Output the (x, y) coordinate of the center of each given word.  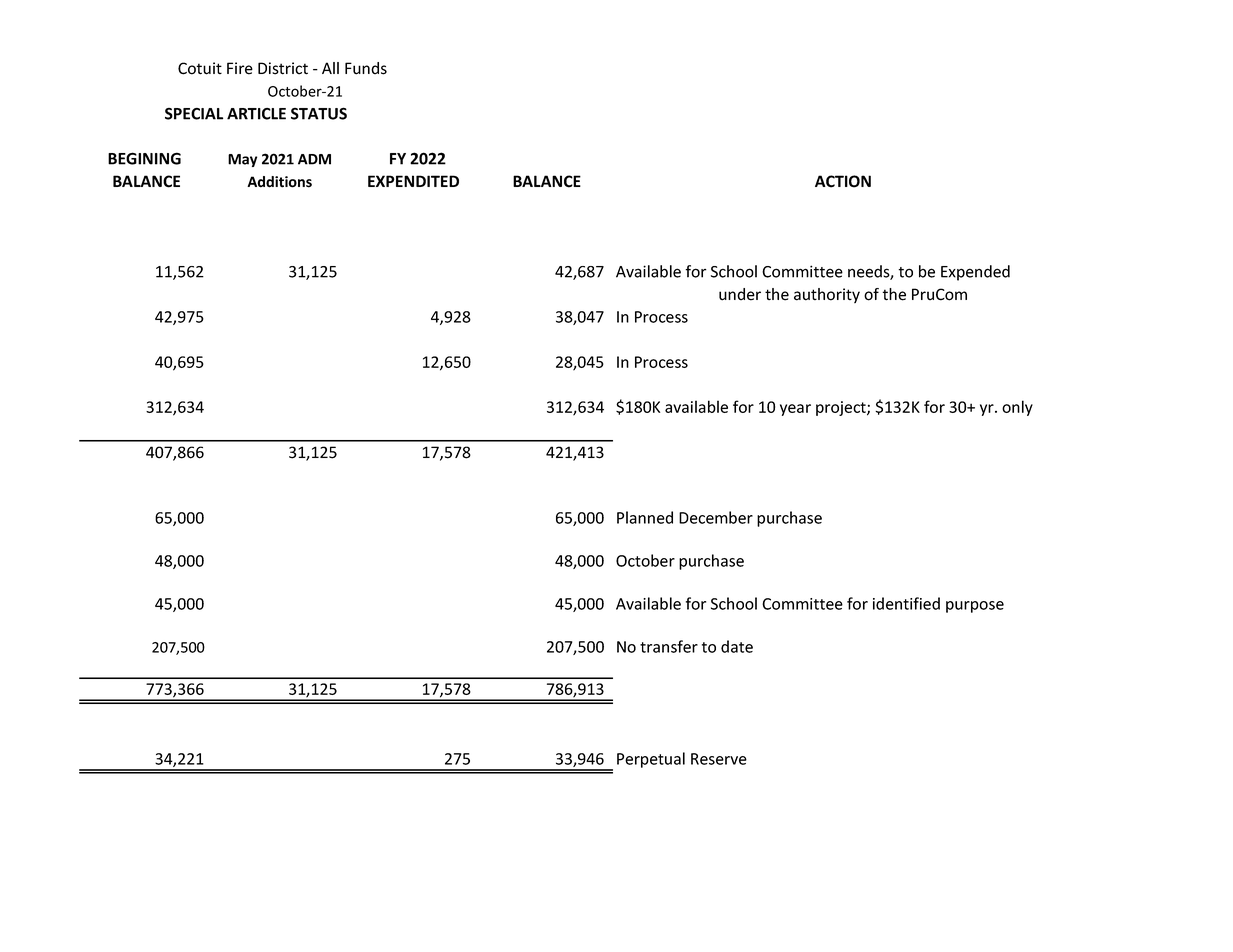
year (795, 410)
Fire (240, 68)
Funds (366, 68)
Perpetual (651, 760)
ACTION (843, 181)
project (842, 408)
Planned (645, 517)
